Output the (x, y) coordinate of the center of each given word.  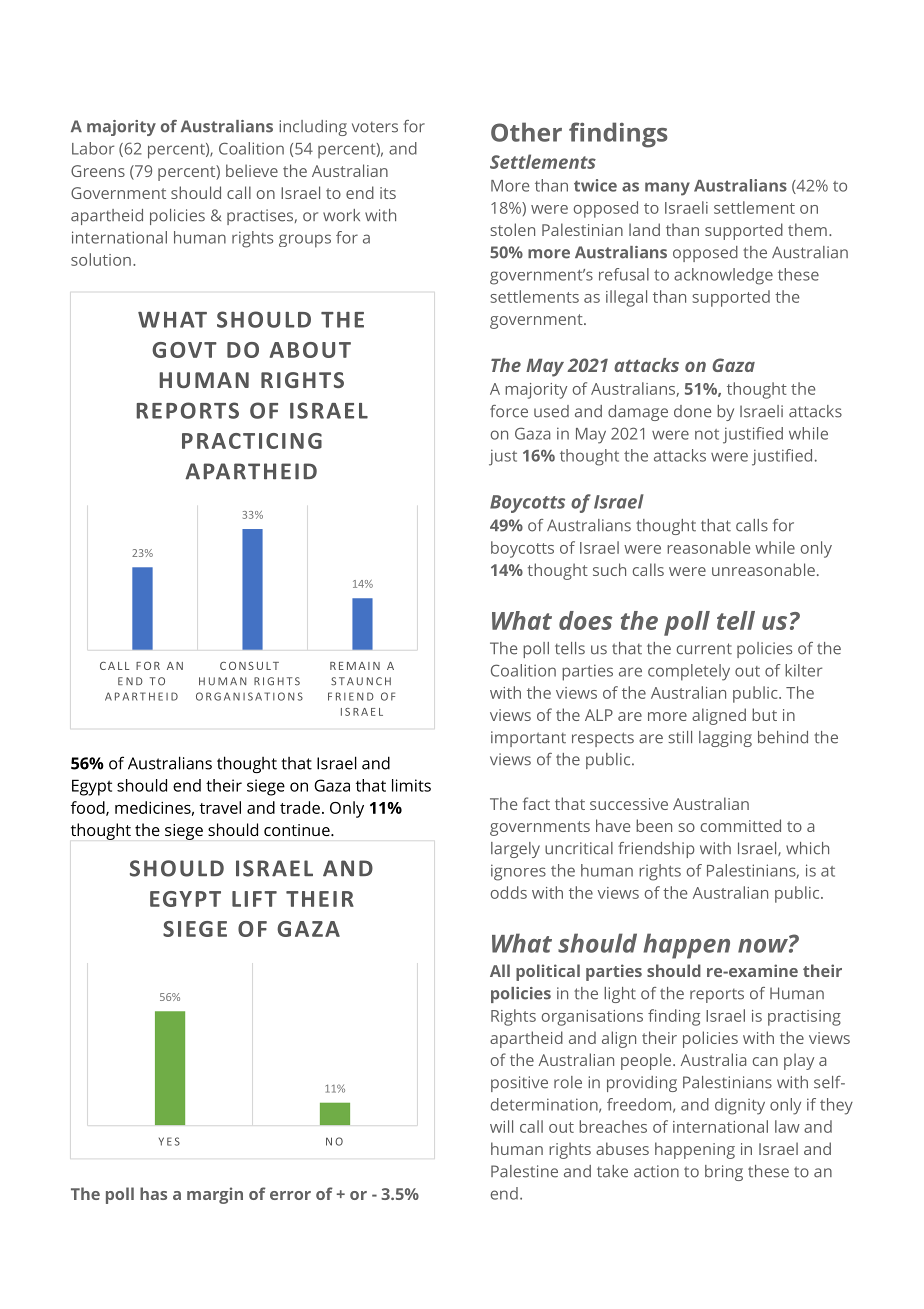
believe (252, 170)
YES (169, 1141)
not (707, 434)
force (509, 411)
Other (526, 132)
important (528, 739)
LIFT (254, 899)
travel (220, 807)
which (807, 848)
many (667, 189)
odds (509, 892)
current (704, 649)
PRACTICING (252, 441)
